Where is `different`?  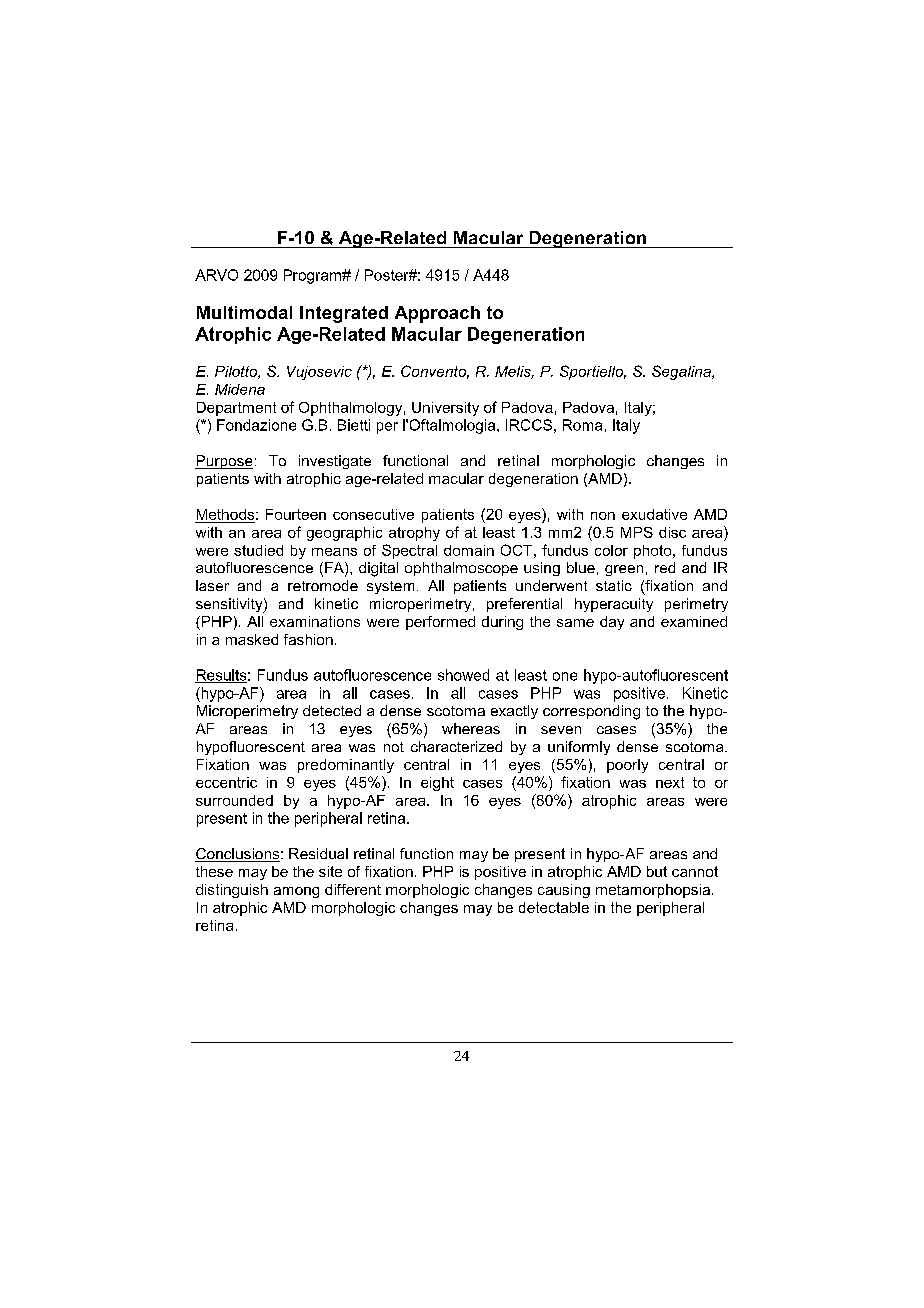
different is located at coordinates (353, 889).
